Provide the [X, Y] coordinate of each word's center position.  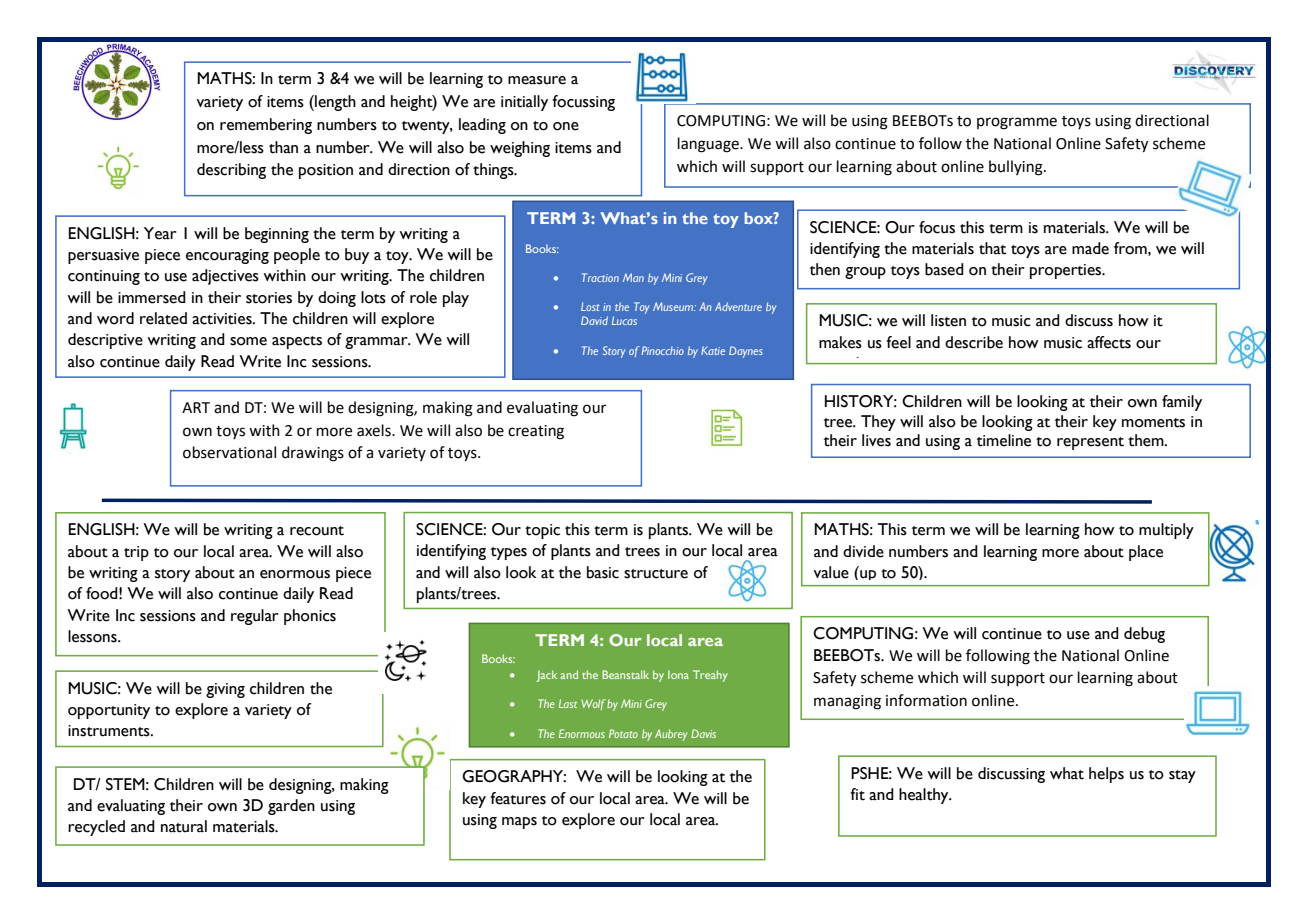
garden [291, 807]
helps [1106, 775]
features [518, 798]
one [566, 126]
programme [1017, 123]
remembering [266, 126]
